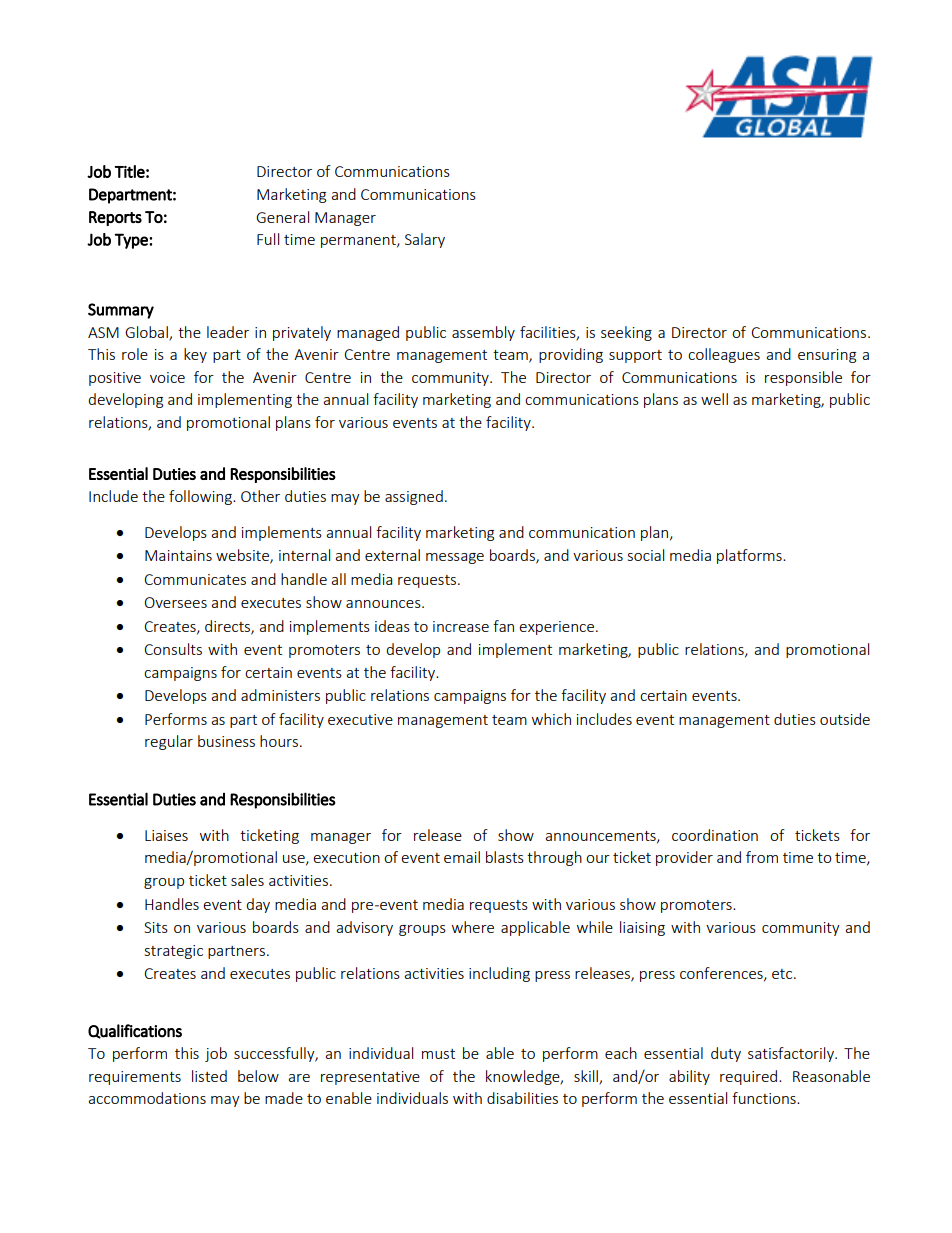 The width and height of the screenshot is (952, 1233). Describe the element at coordinates (455, 558) in the screenshot. I see `message` at that location.
